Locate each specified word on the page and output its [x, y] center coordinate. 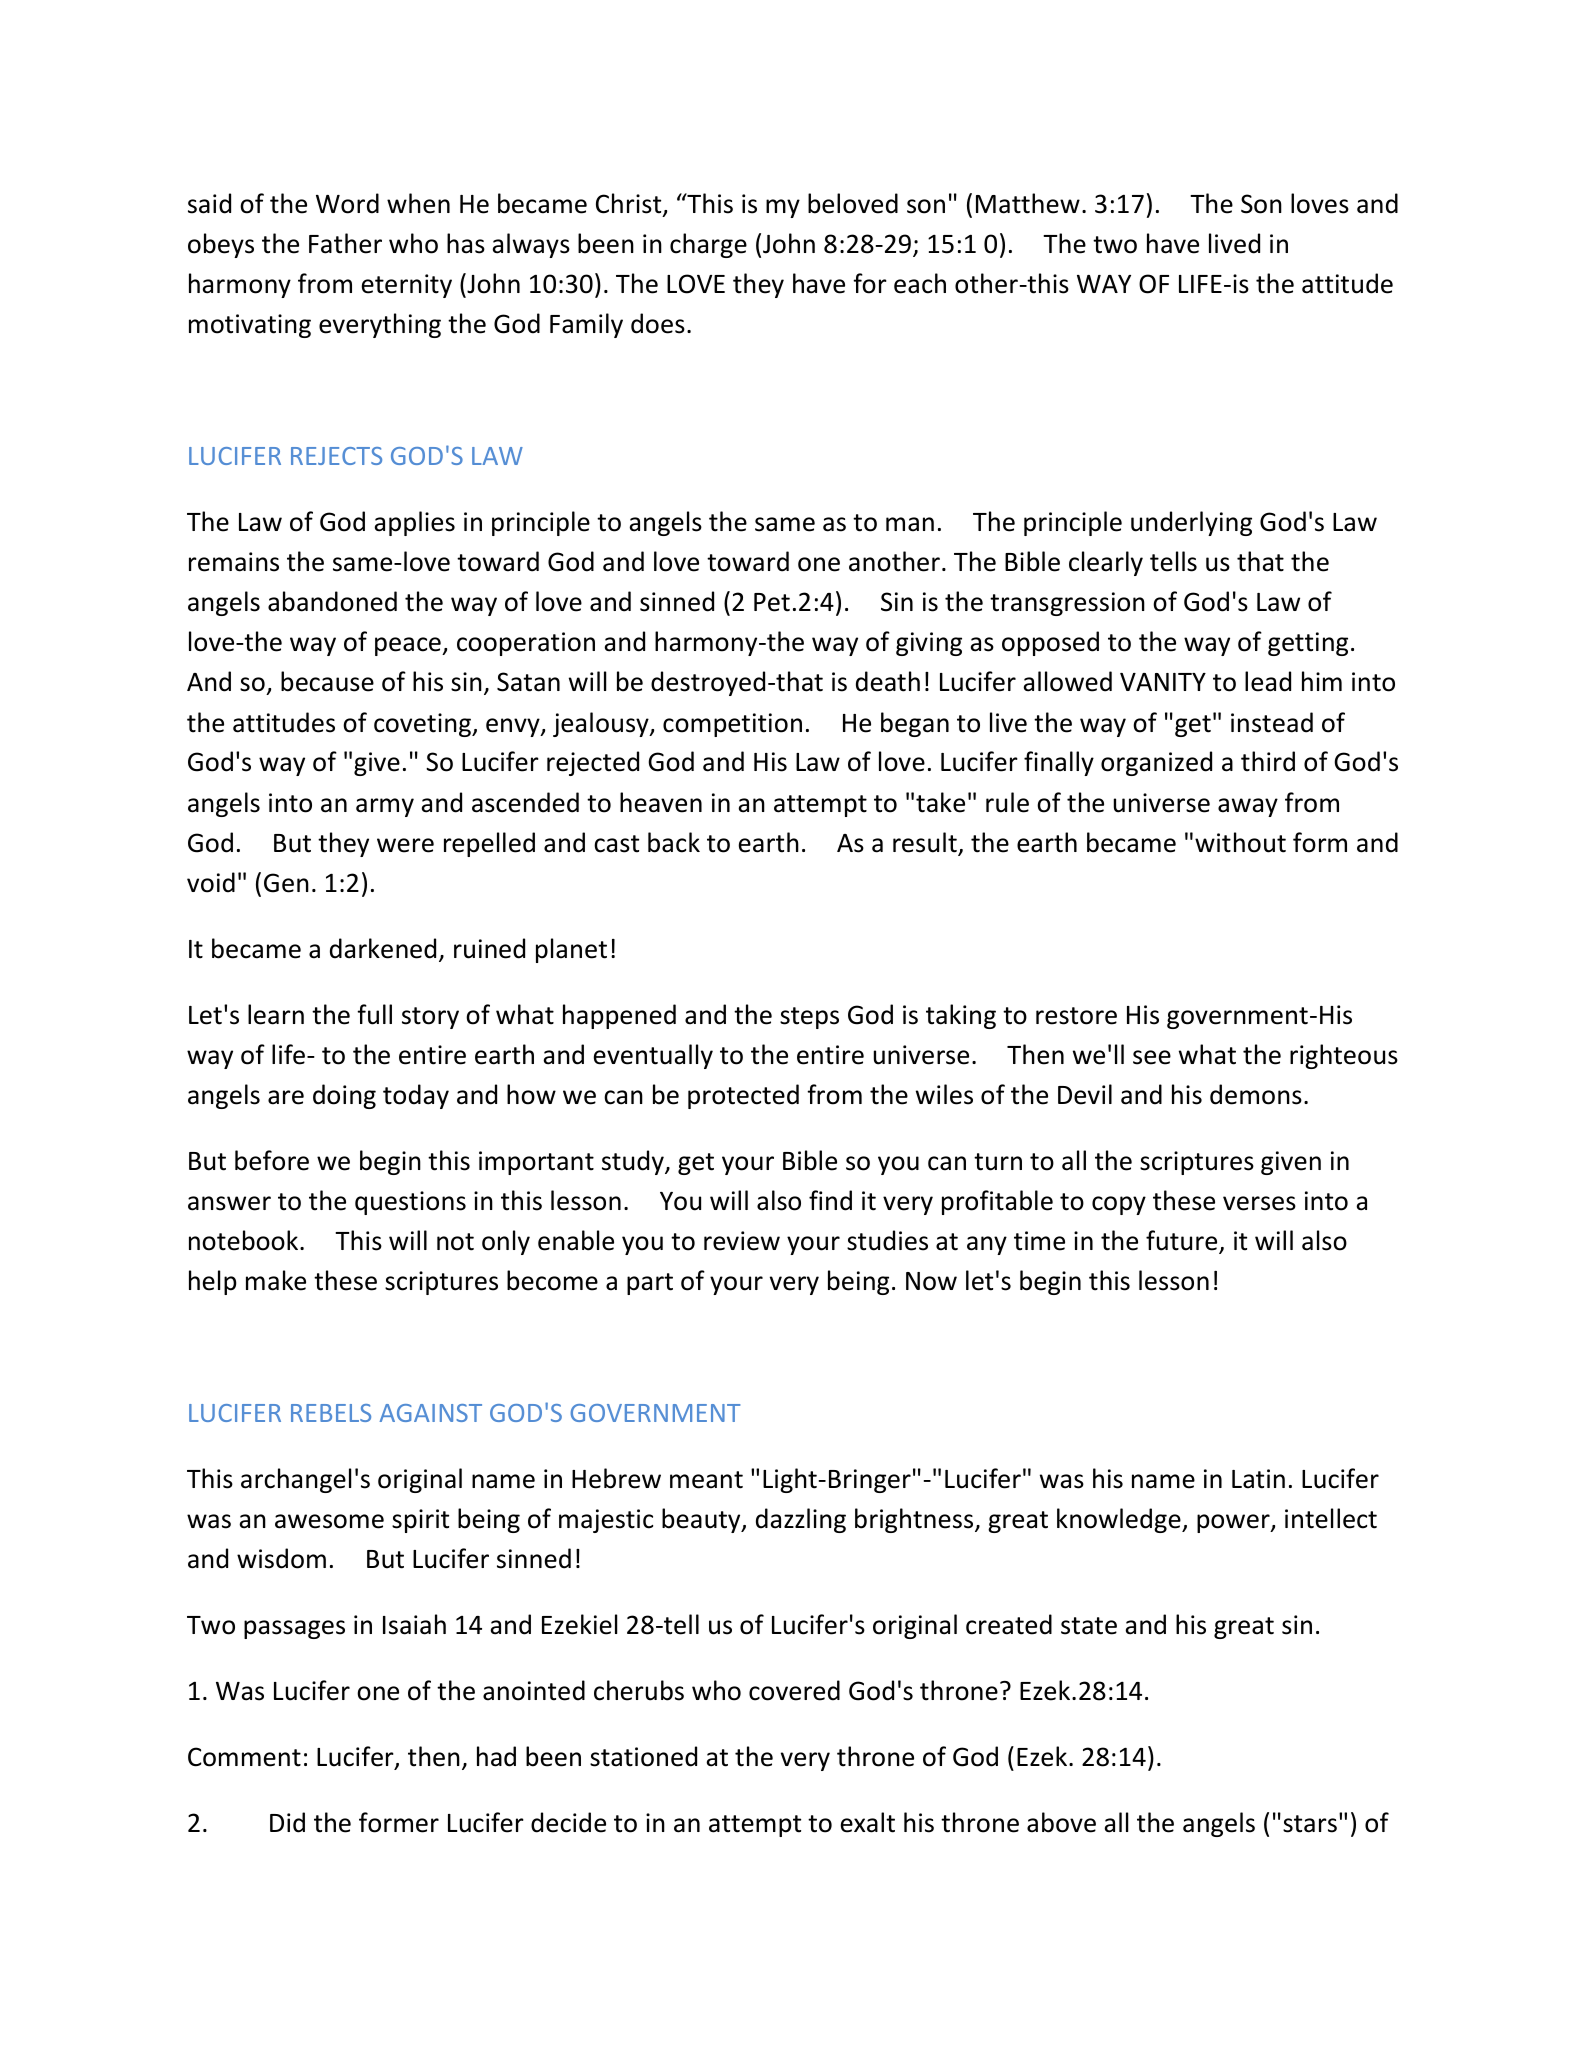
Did [287, 1822]
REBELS [331, 1413]
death [888, 681]
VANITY [1163, 682]
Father [345, 243]
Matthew [1028, 203]
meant [706, 1480]
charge [708, 245]
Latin [1258, 1479]
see [1152, 1057]
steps [809, 1018]
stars [1310, 1824]
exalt [868, 1822]
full [374, 1014]
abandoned [332, 601]
